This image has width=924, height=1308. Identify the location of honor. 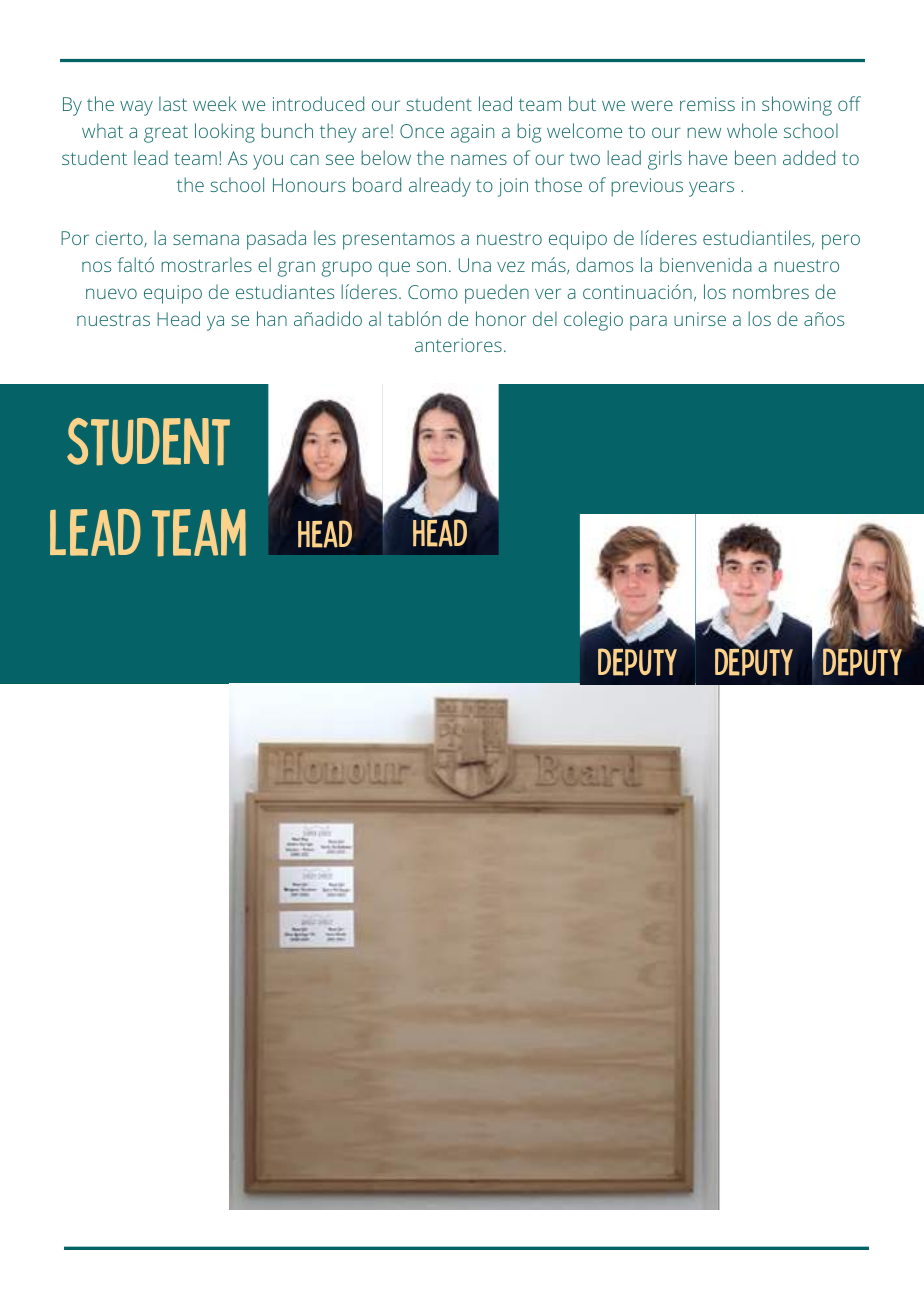
(501, 318).
